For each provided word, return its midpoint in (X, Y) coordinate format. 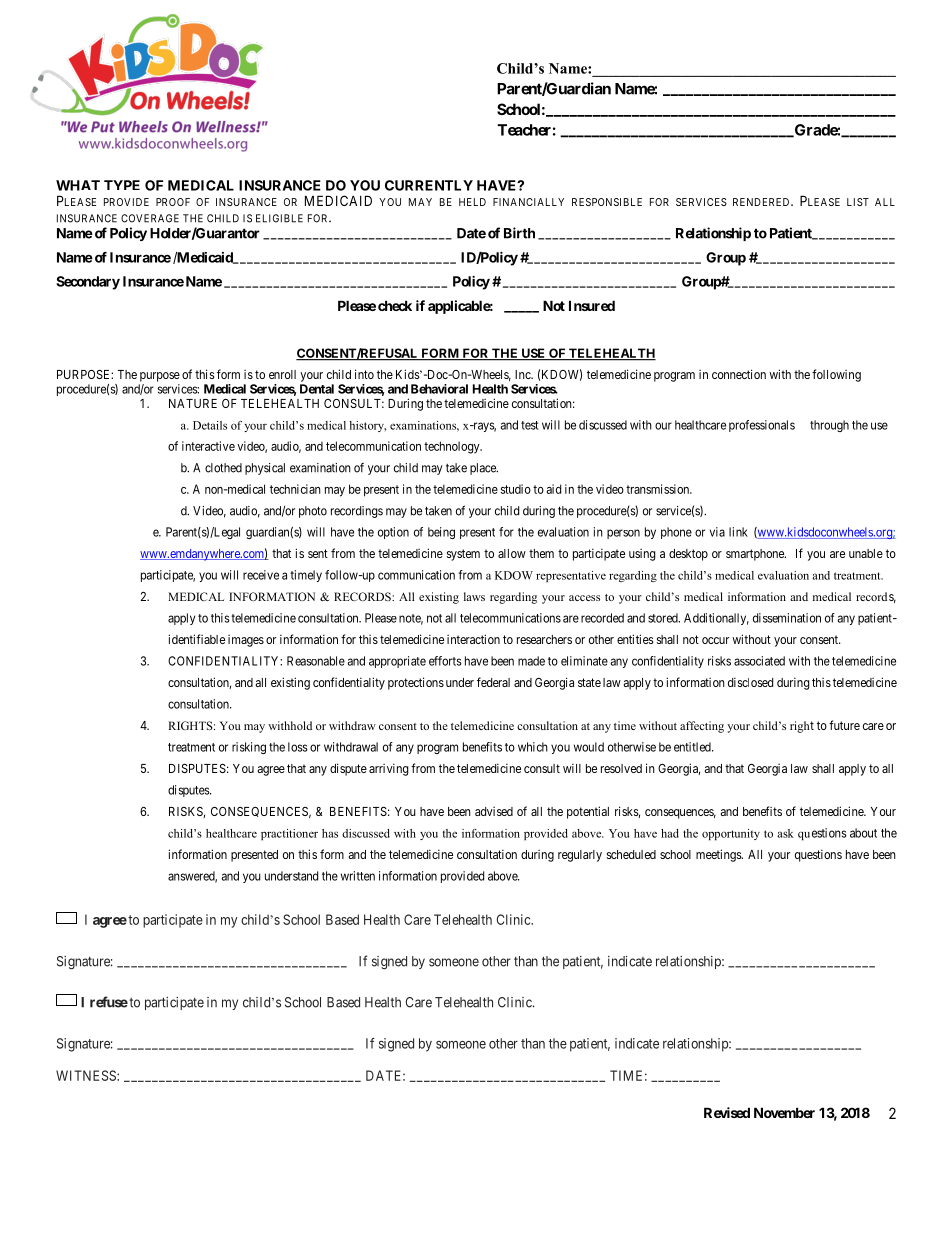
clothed (223, 468)
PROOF (173, 202)
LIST (858, 202)
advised (494, 811)
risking (249, 748)
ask (785, 833)
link (738, 532)
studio (516, 489)
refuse (109, 1002)
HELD (472, 202)
